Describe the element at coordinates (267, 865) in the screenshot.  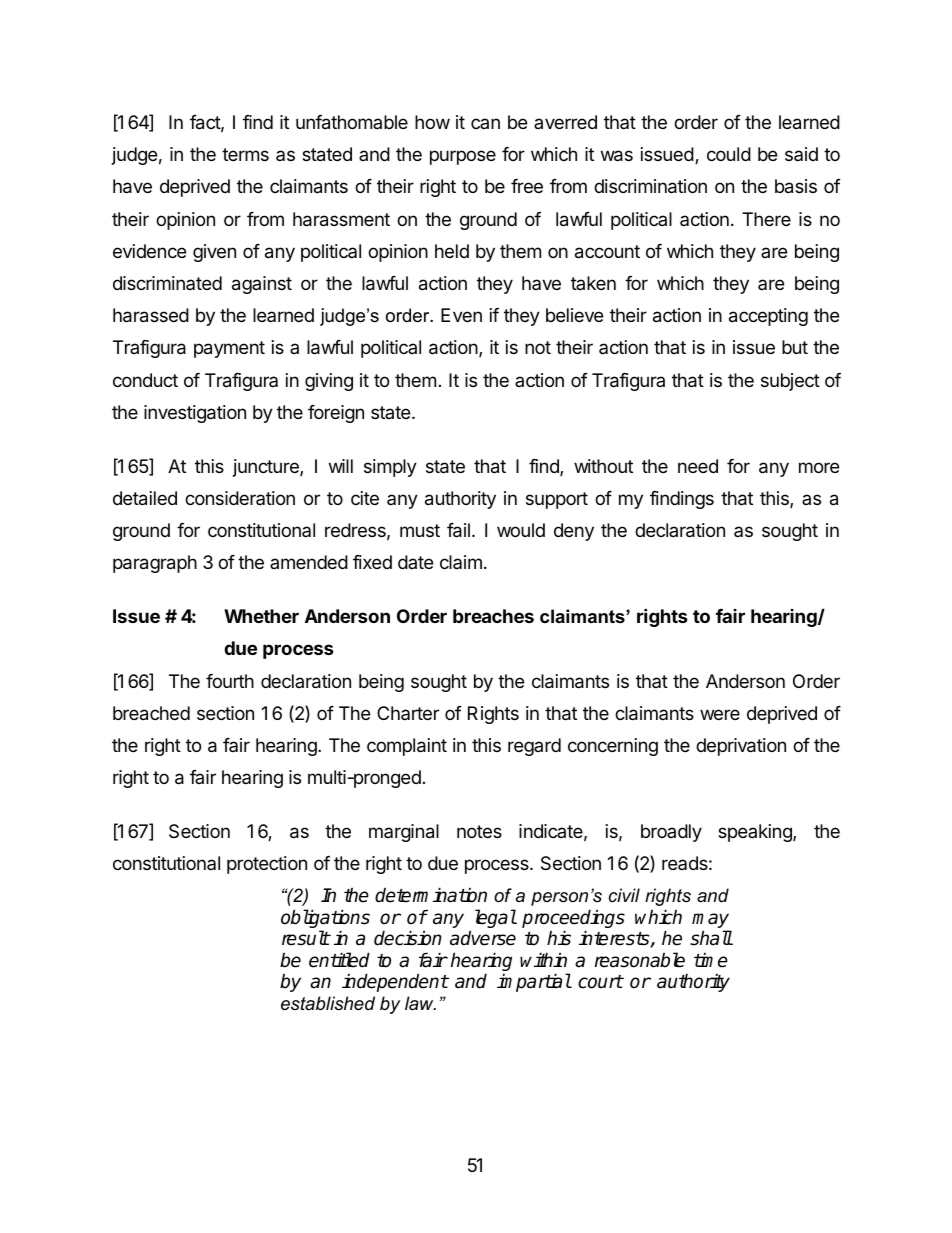
I see `protection` at that location.
